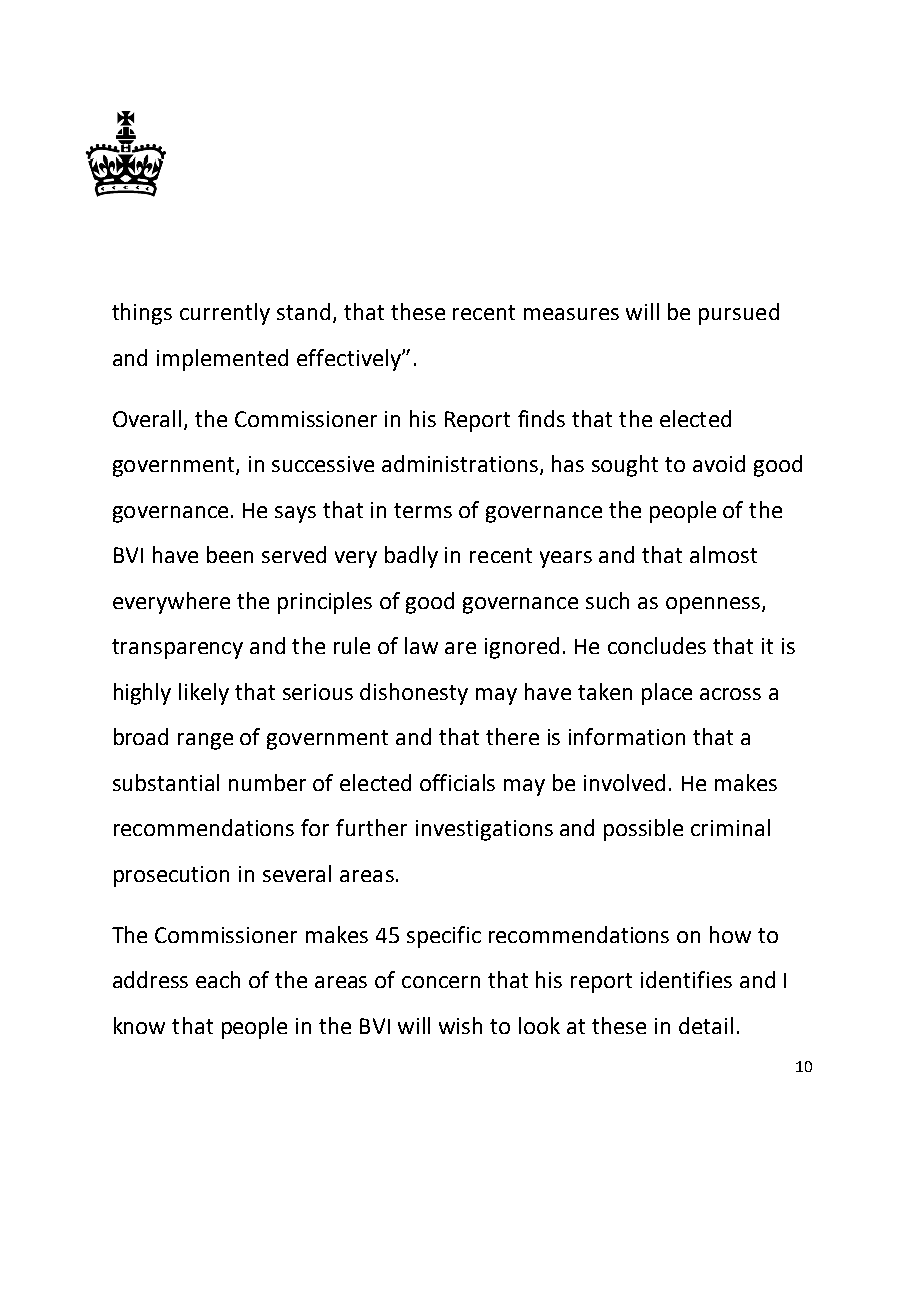  Describe the element at coordinates (350, 360) in the screenshot. I see `effectively` at that location.
